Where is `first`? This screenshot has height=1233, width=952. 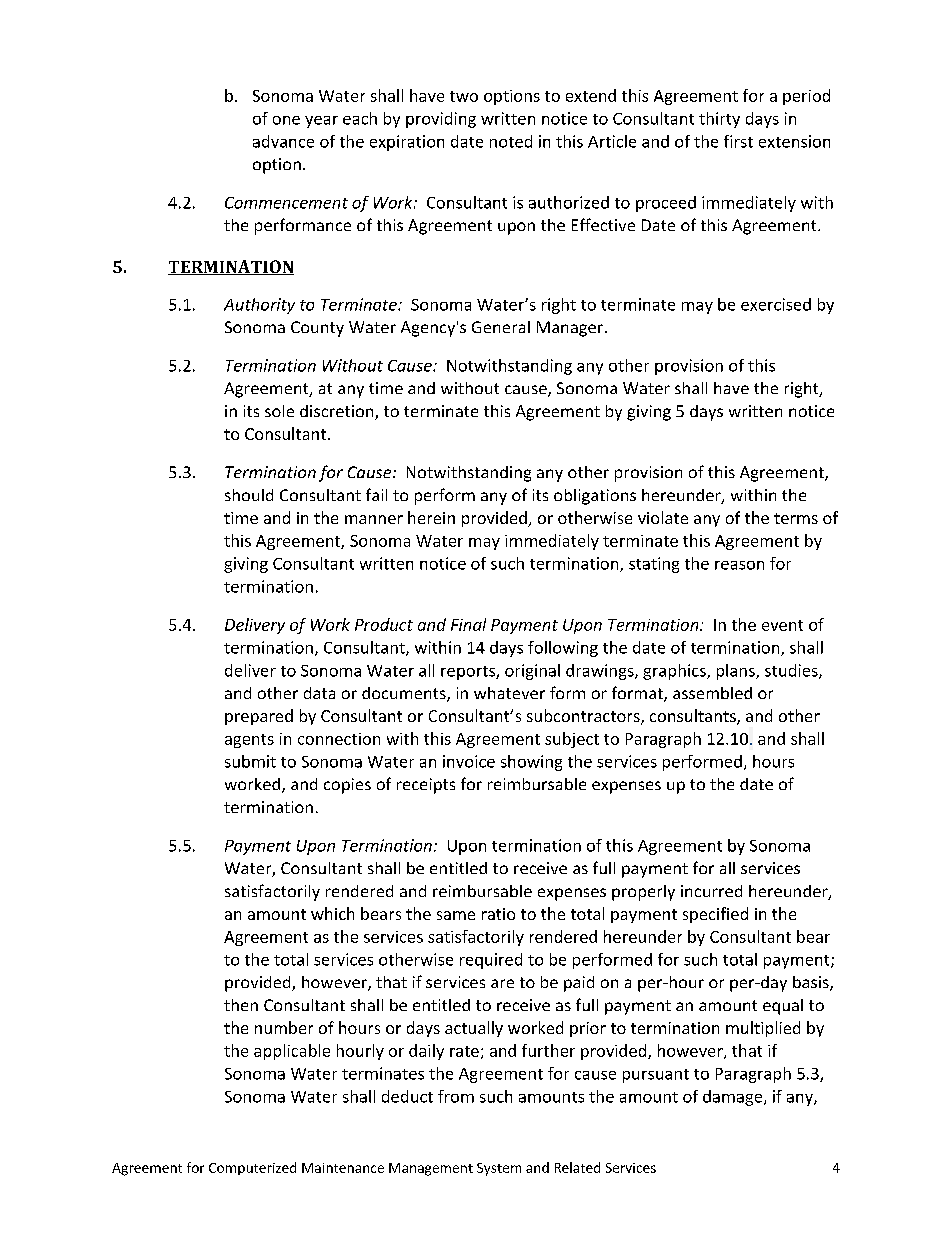 first is located at coordinates (738, 141).
